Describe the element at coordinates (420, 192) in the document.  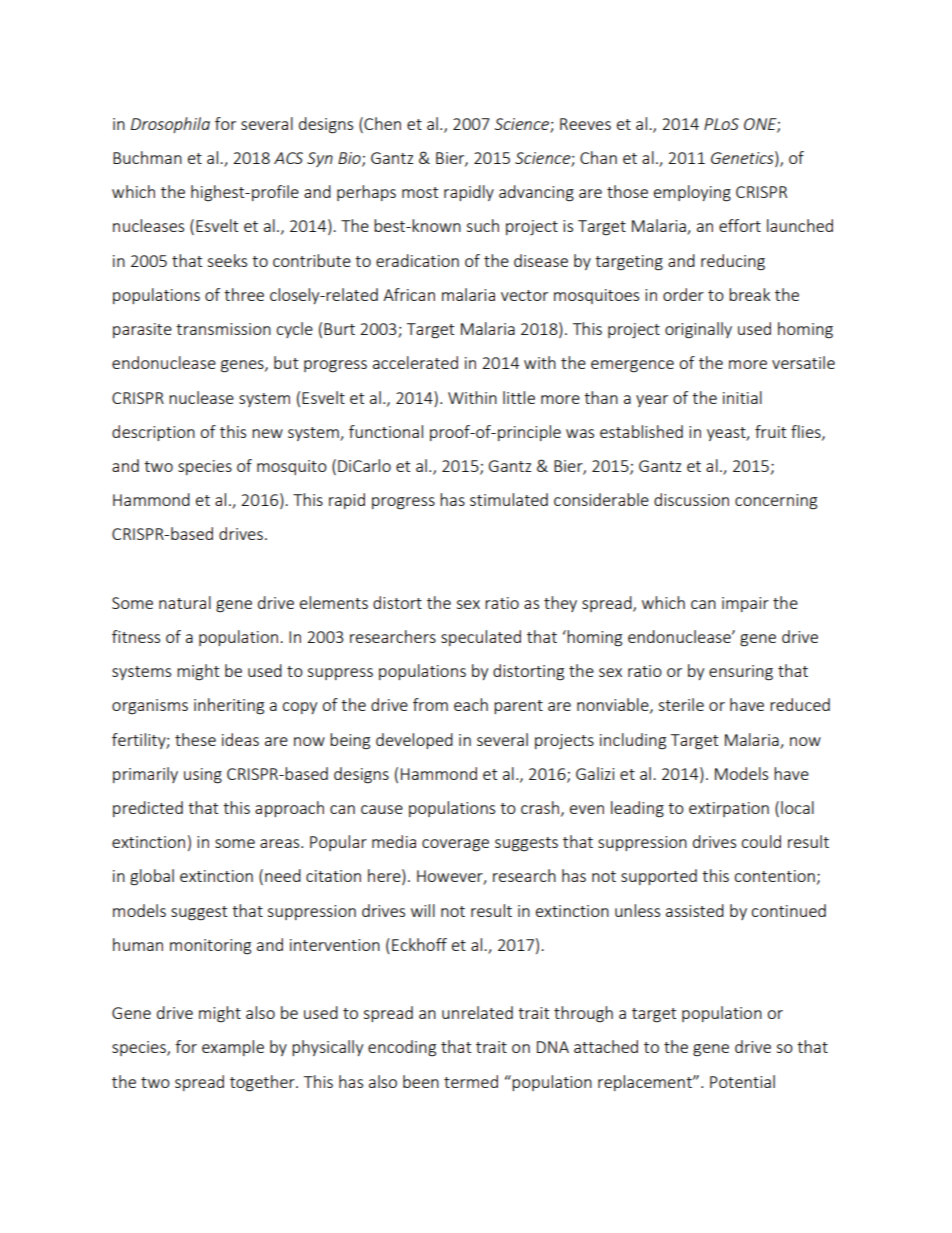
I see `most` at that location.
